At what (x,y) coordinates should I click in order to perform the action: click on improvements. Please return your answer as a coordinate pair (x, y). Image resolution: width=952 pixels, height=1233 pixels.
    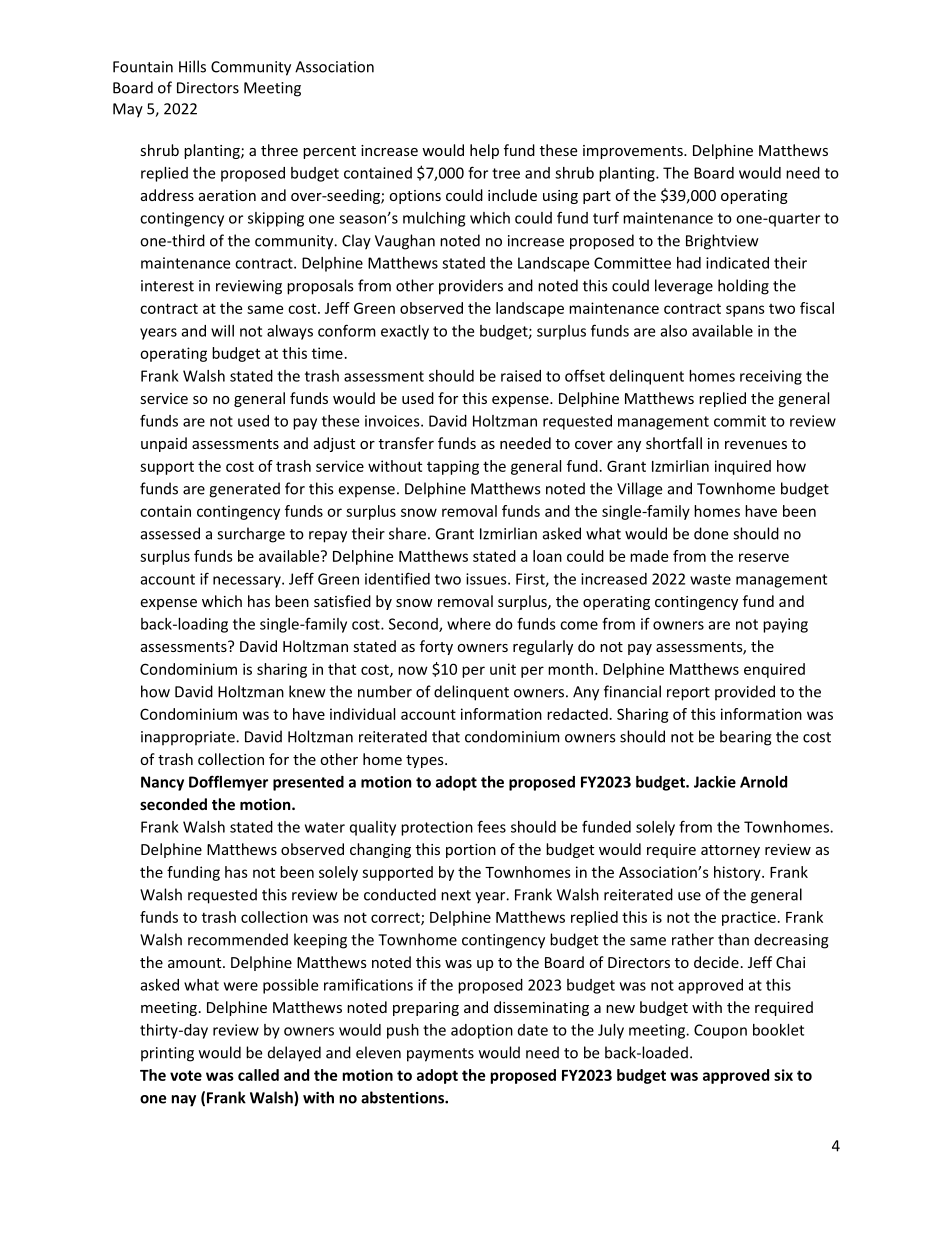
    Looking at the image, I should click on (634, 152).
